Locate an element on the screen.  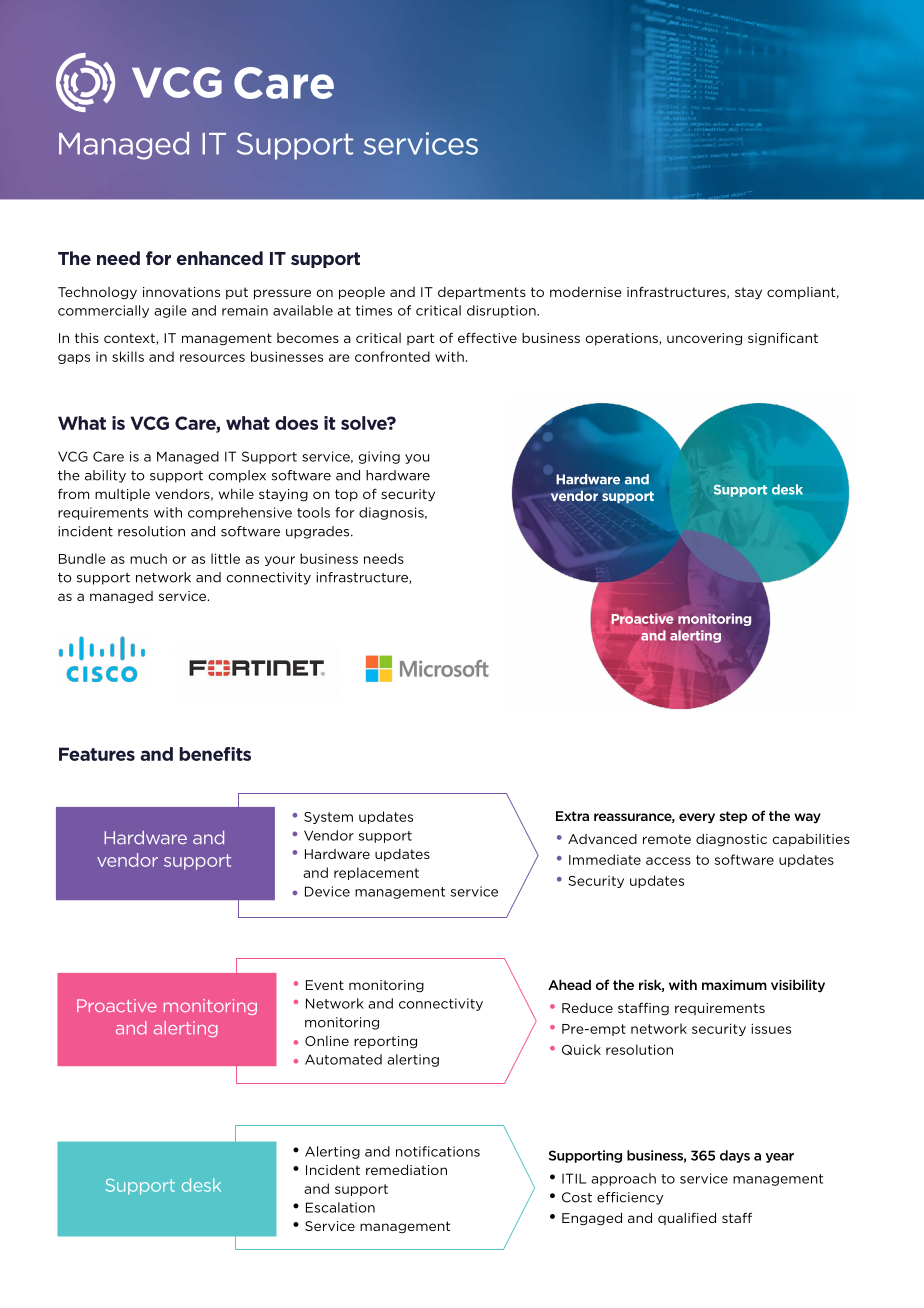
maximum is located at coordinates (734, 985).
